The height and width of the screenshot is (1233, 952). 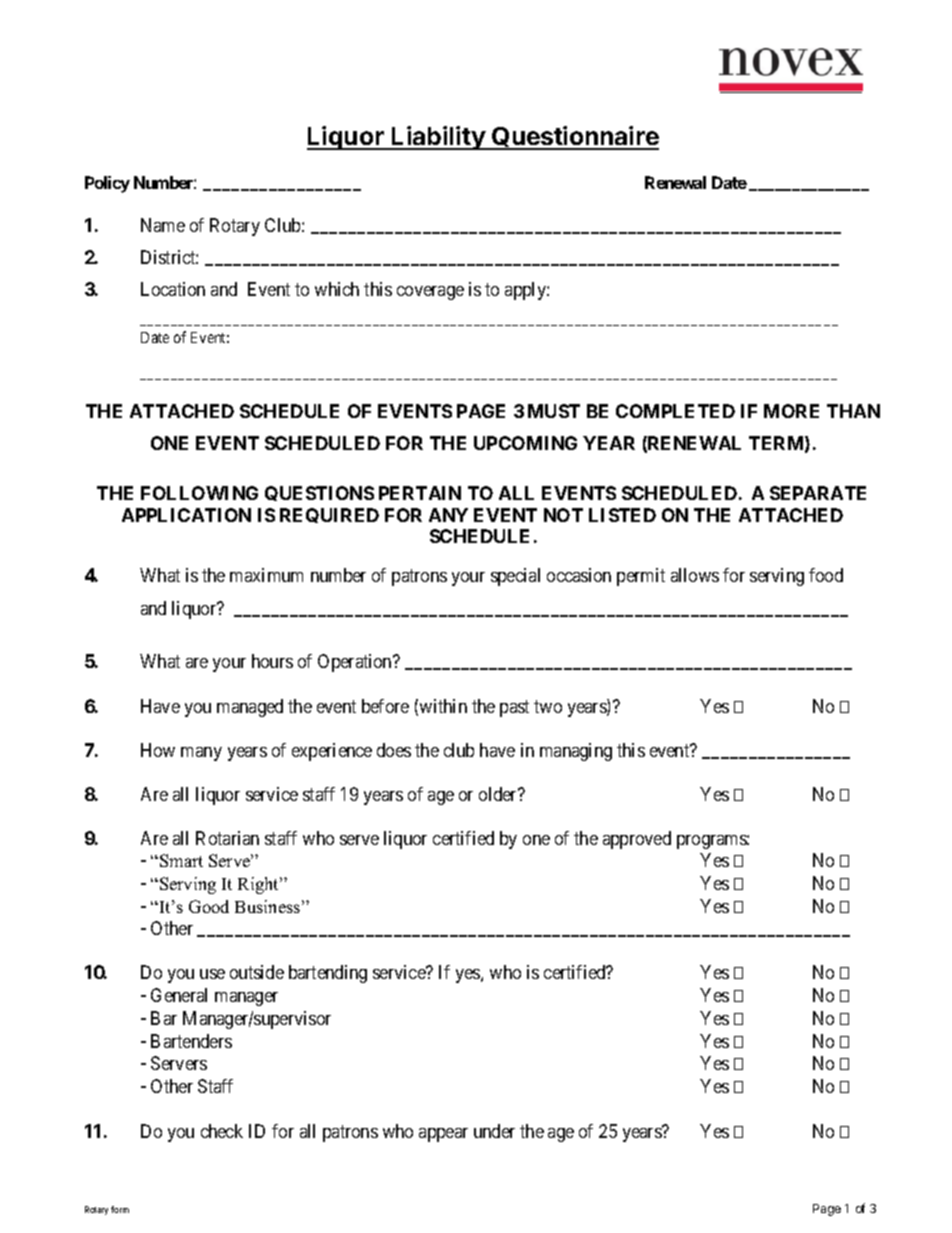 I want to click on bartending, so click(x=328, y=974).
